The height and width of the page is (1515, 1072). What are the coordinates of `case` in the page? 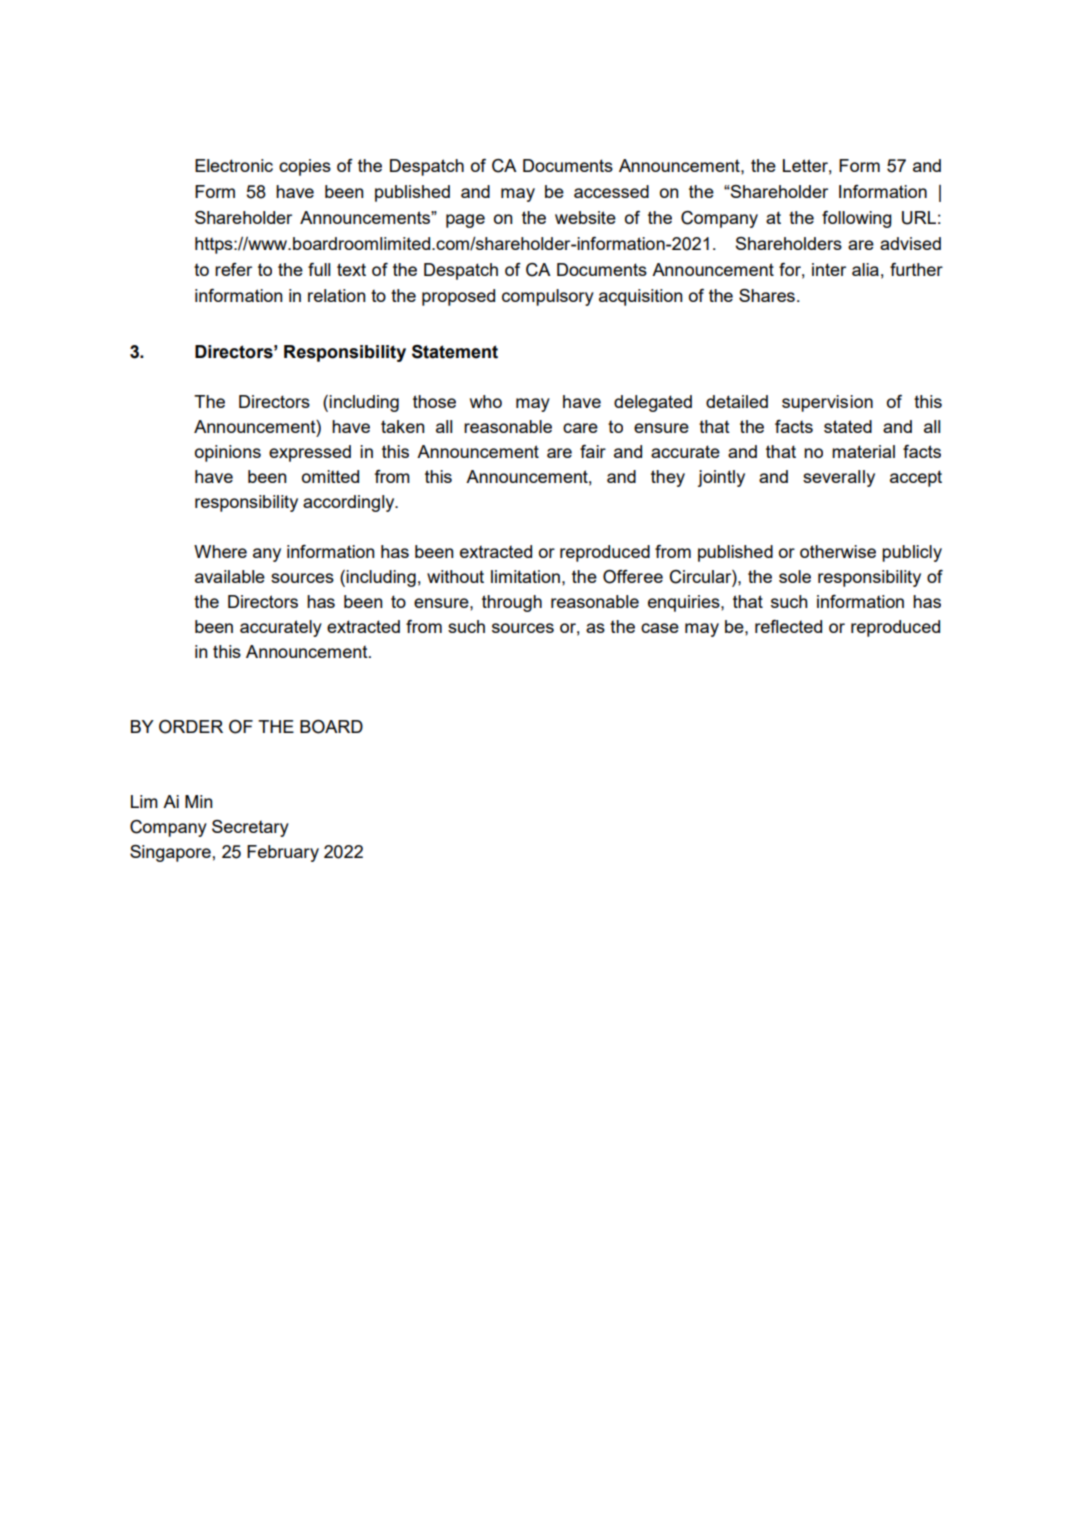 It's located at (660, 628).
